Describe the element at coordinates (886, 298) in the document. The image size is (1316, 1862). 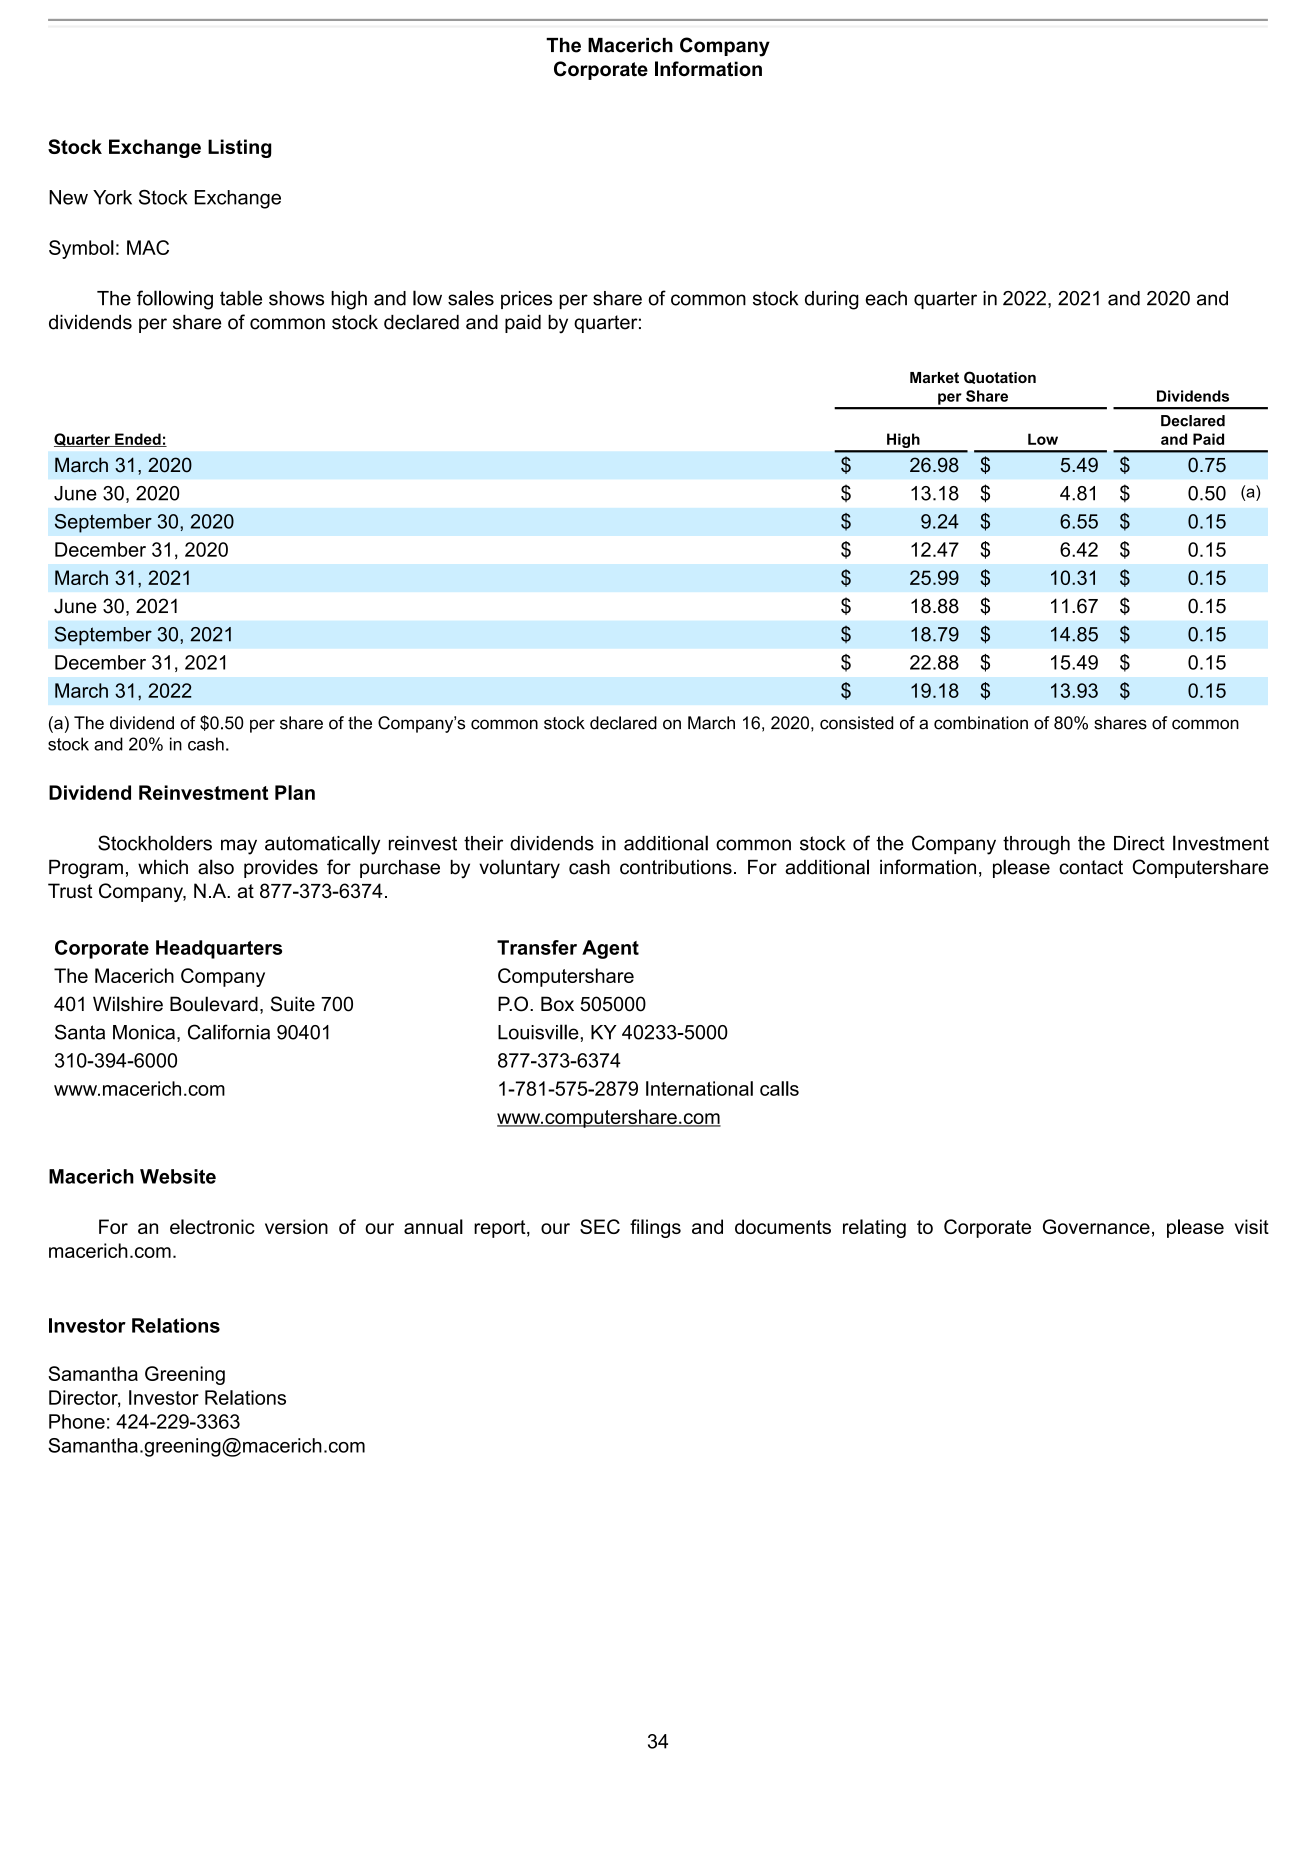
I see `each` at that location.
